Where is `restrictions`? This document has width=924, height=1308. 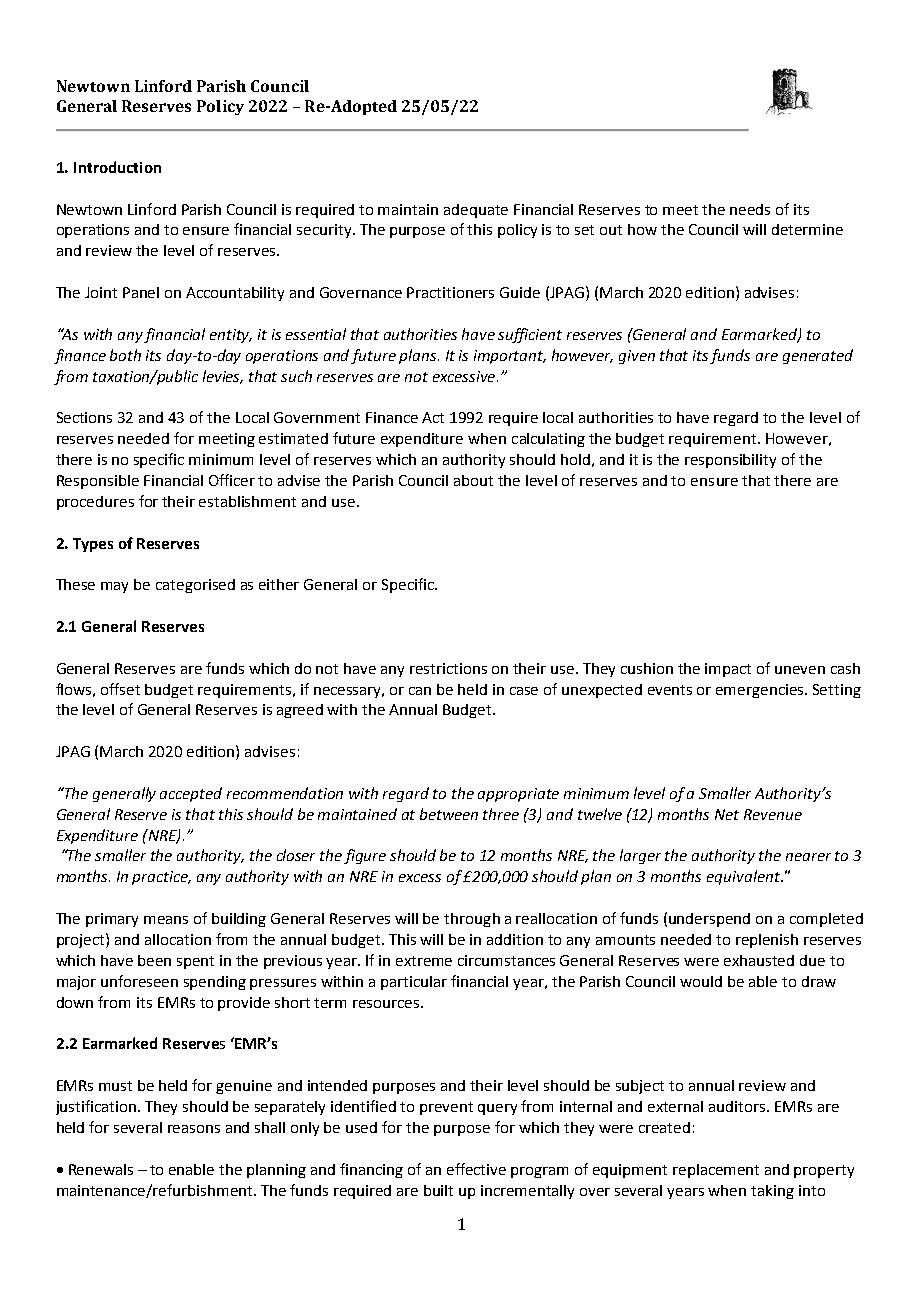 restrictions is located at coordinates (448, 668).
